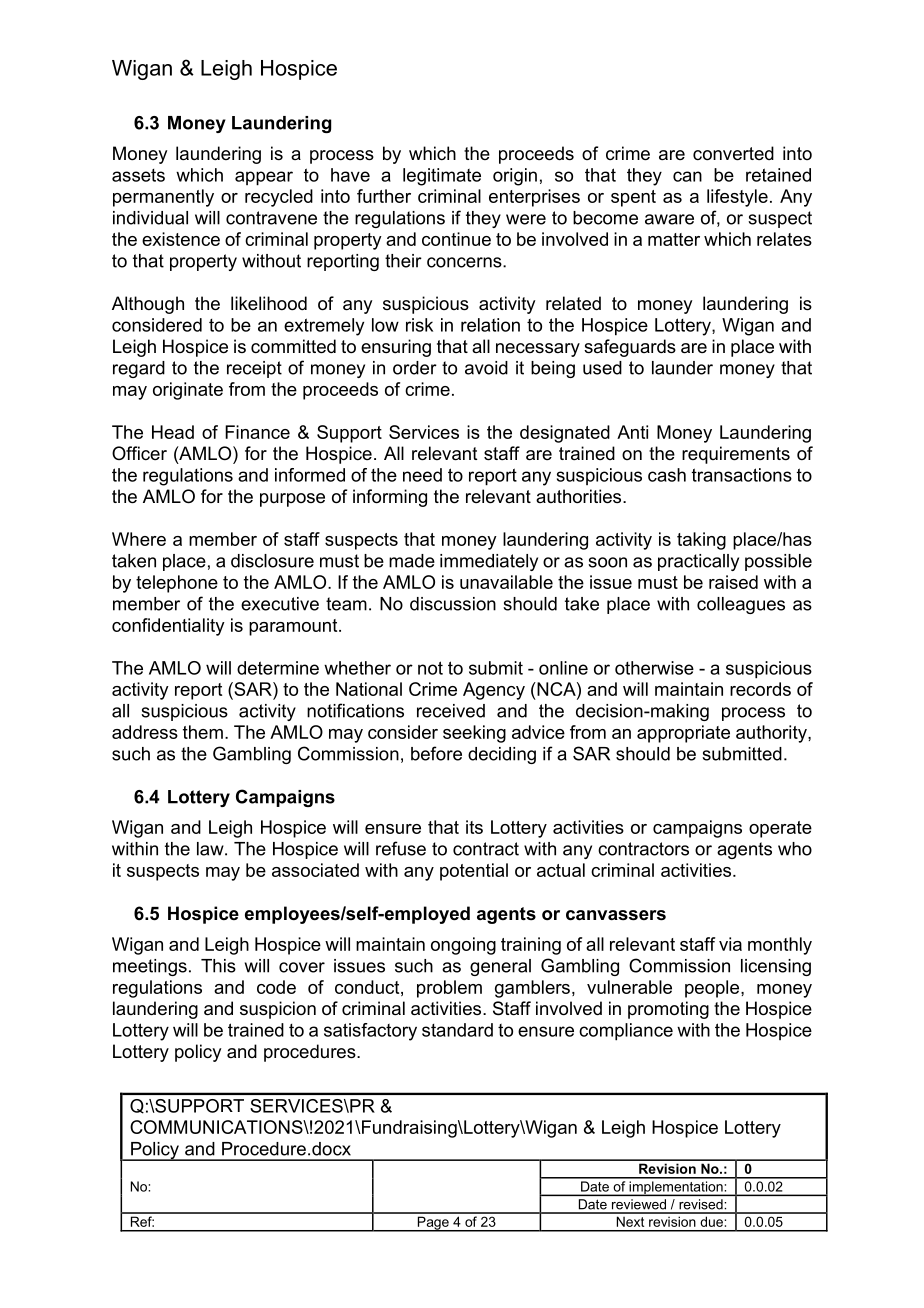  I want to click on safeguards, so click(630, 348).
